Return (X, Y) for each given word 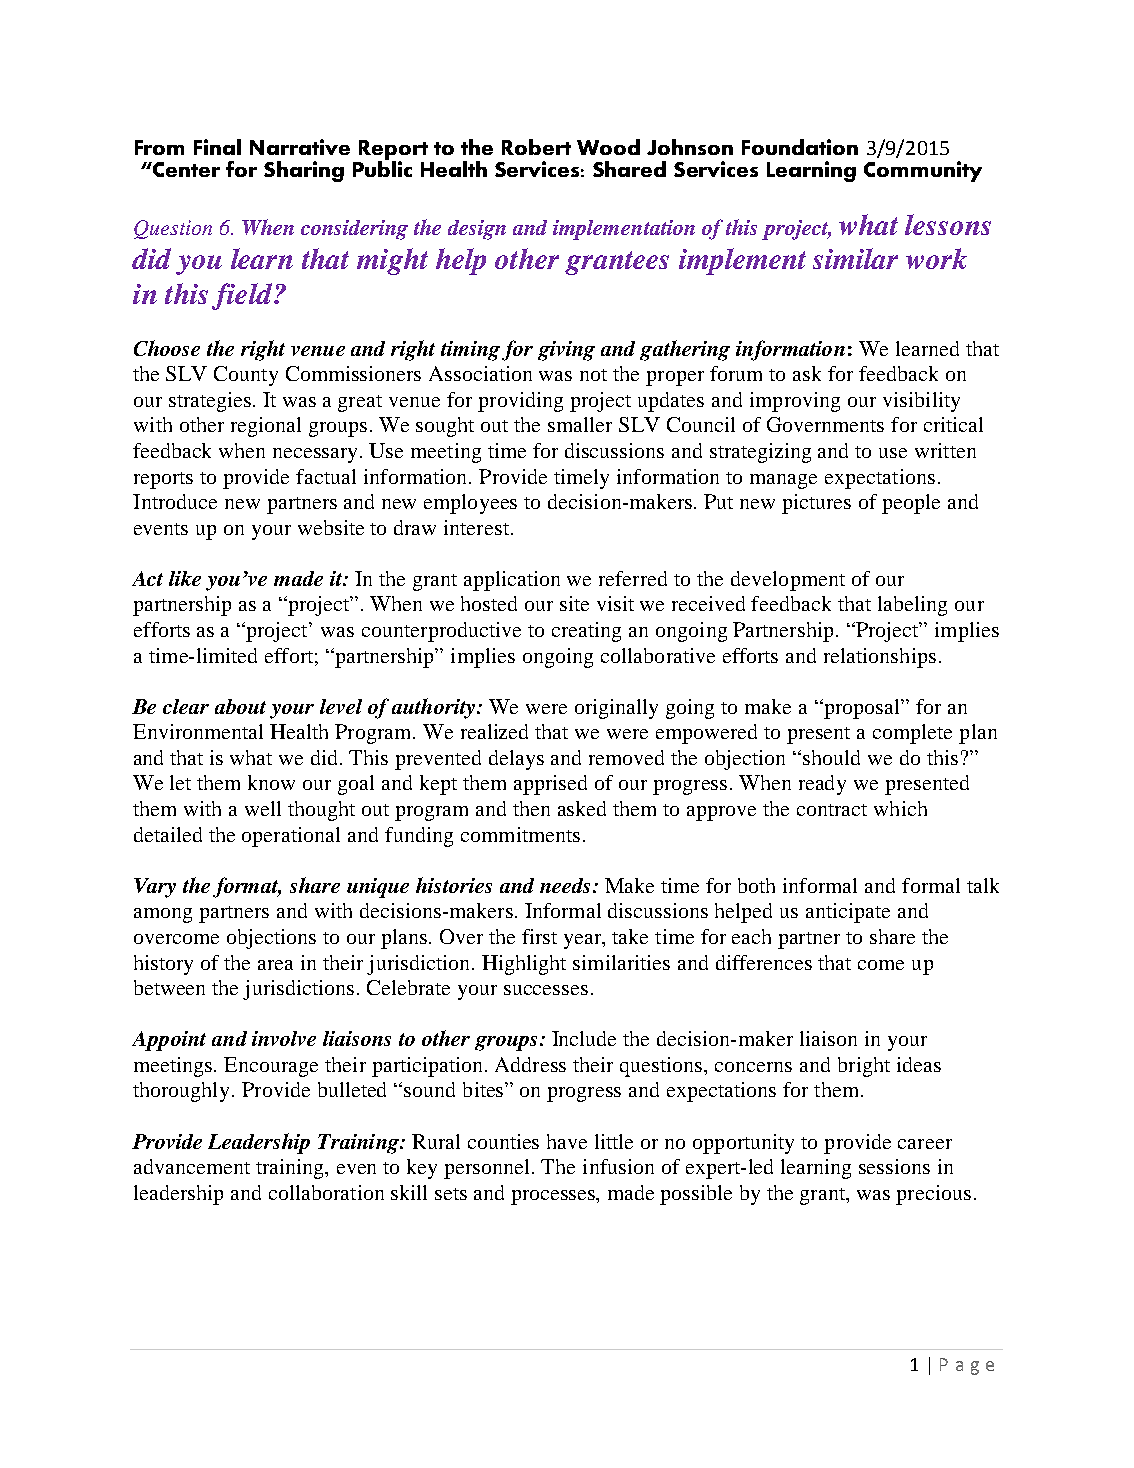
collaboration (326, 1192)
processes (554, 1197)
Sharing (304, 171)
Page (967, 1366)
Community (923, 171)
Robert (536, 147)
